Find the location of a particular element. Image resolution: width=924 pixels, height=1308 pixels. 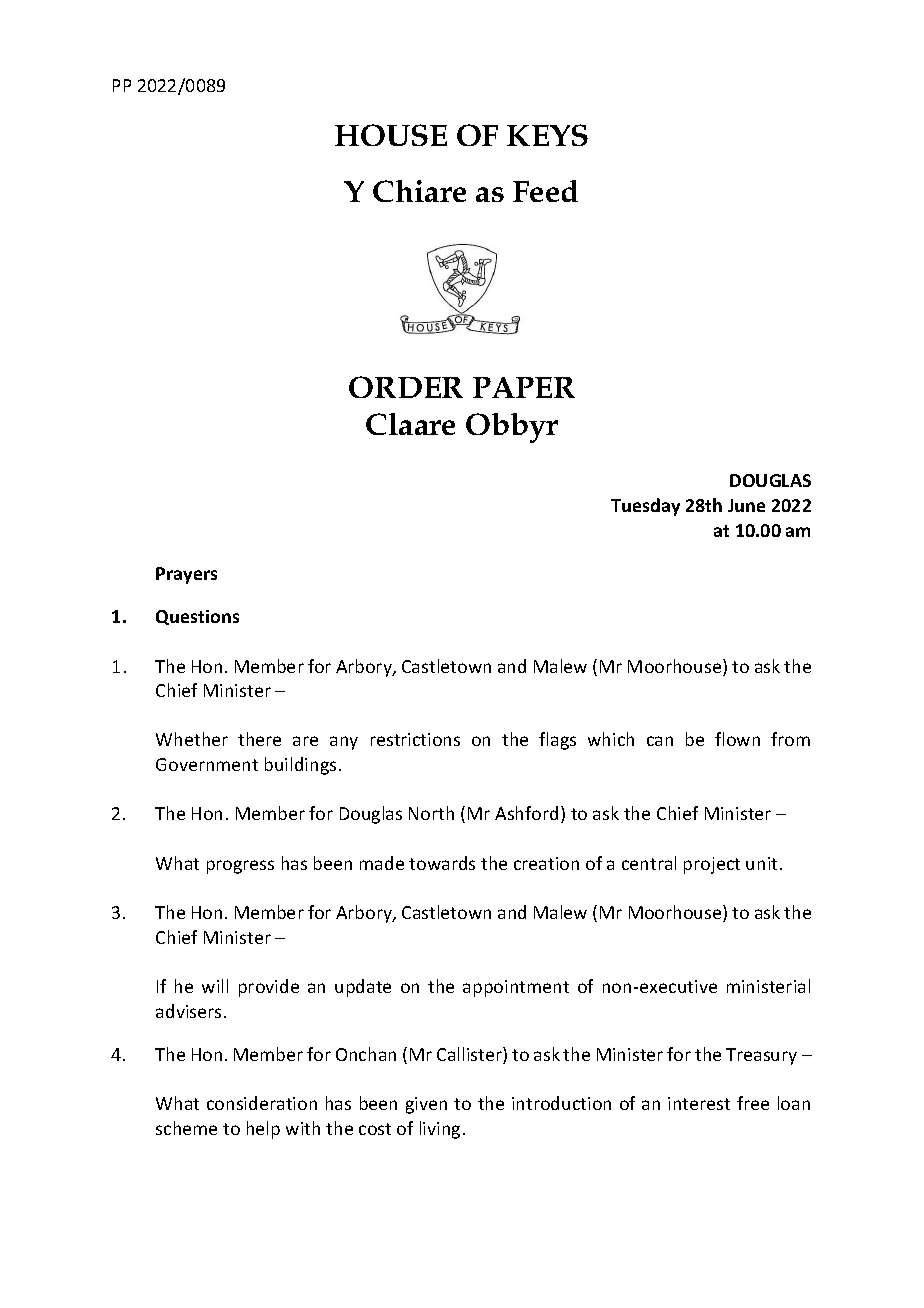

KEYS is located at coordinates (547, 135).
